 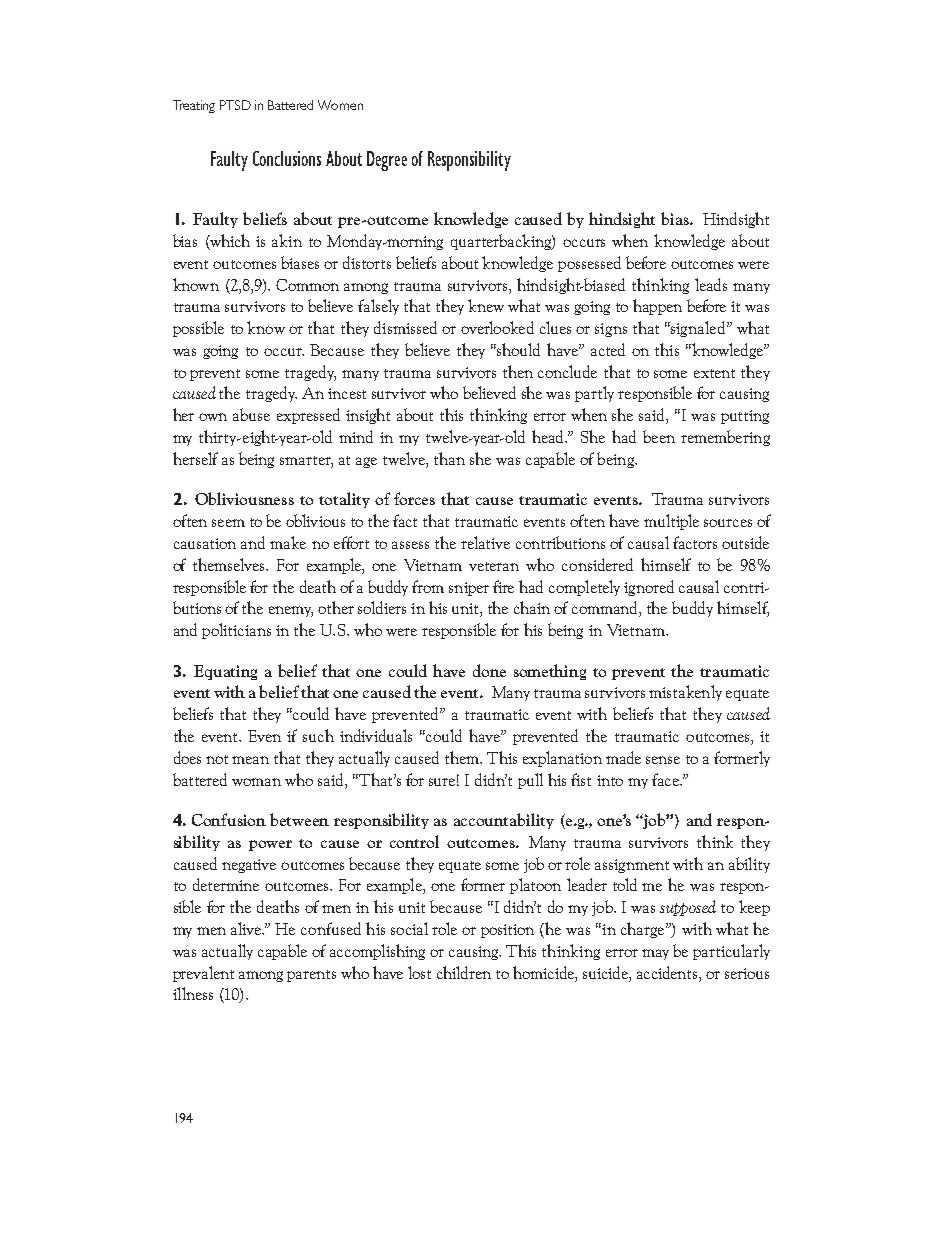 I want to click on sense, so click(x=663, y=760).
